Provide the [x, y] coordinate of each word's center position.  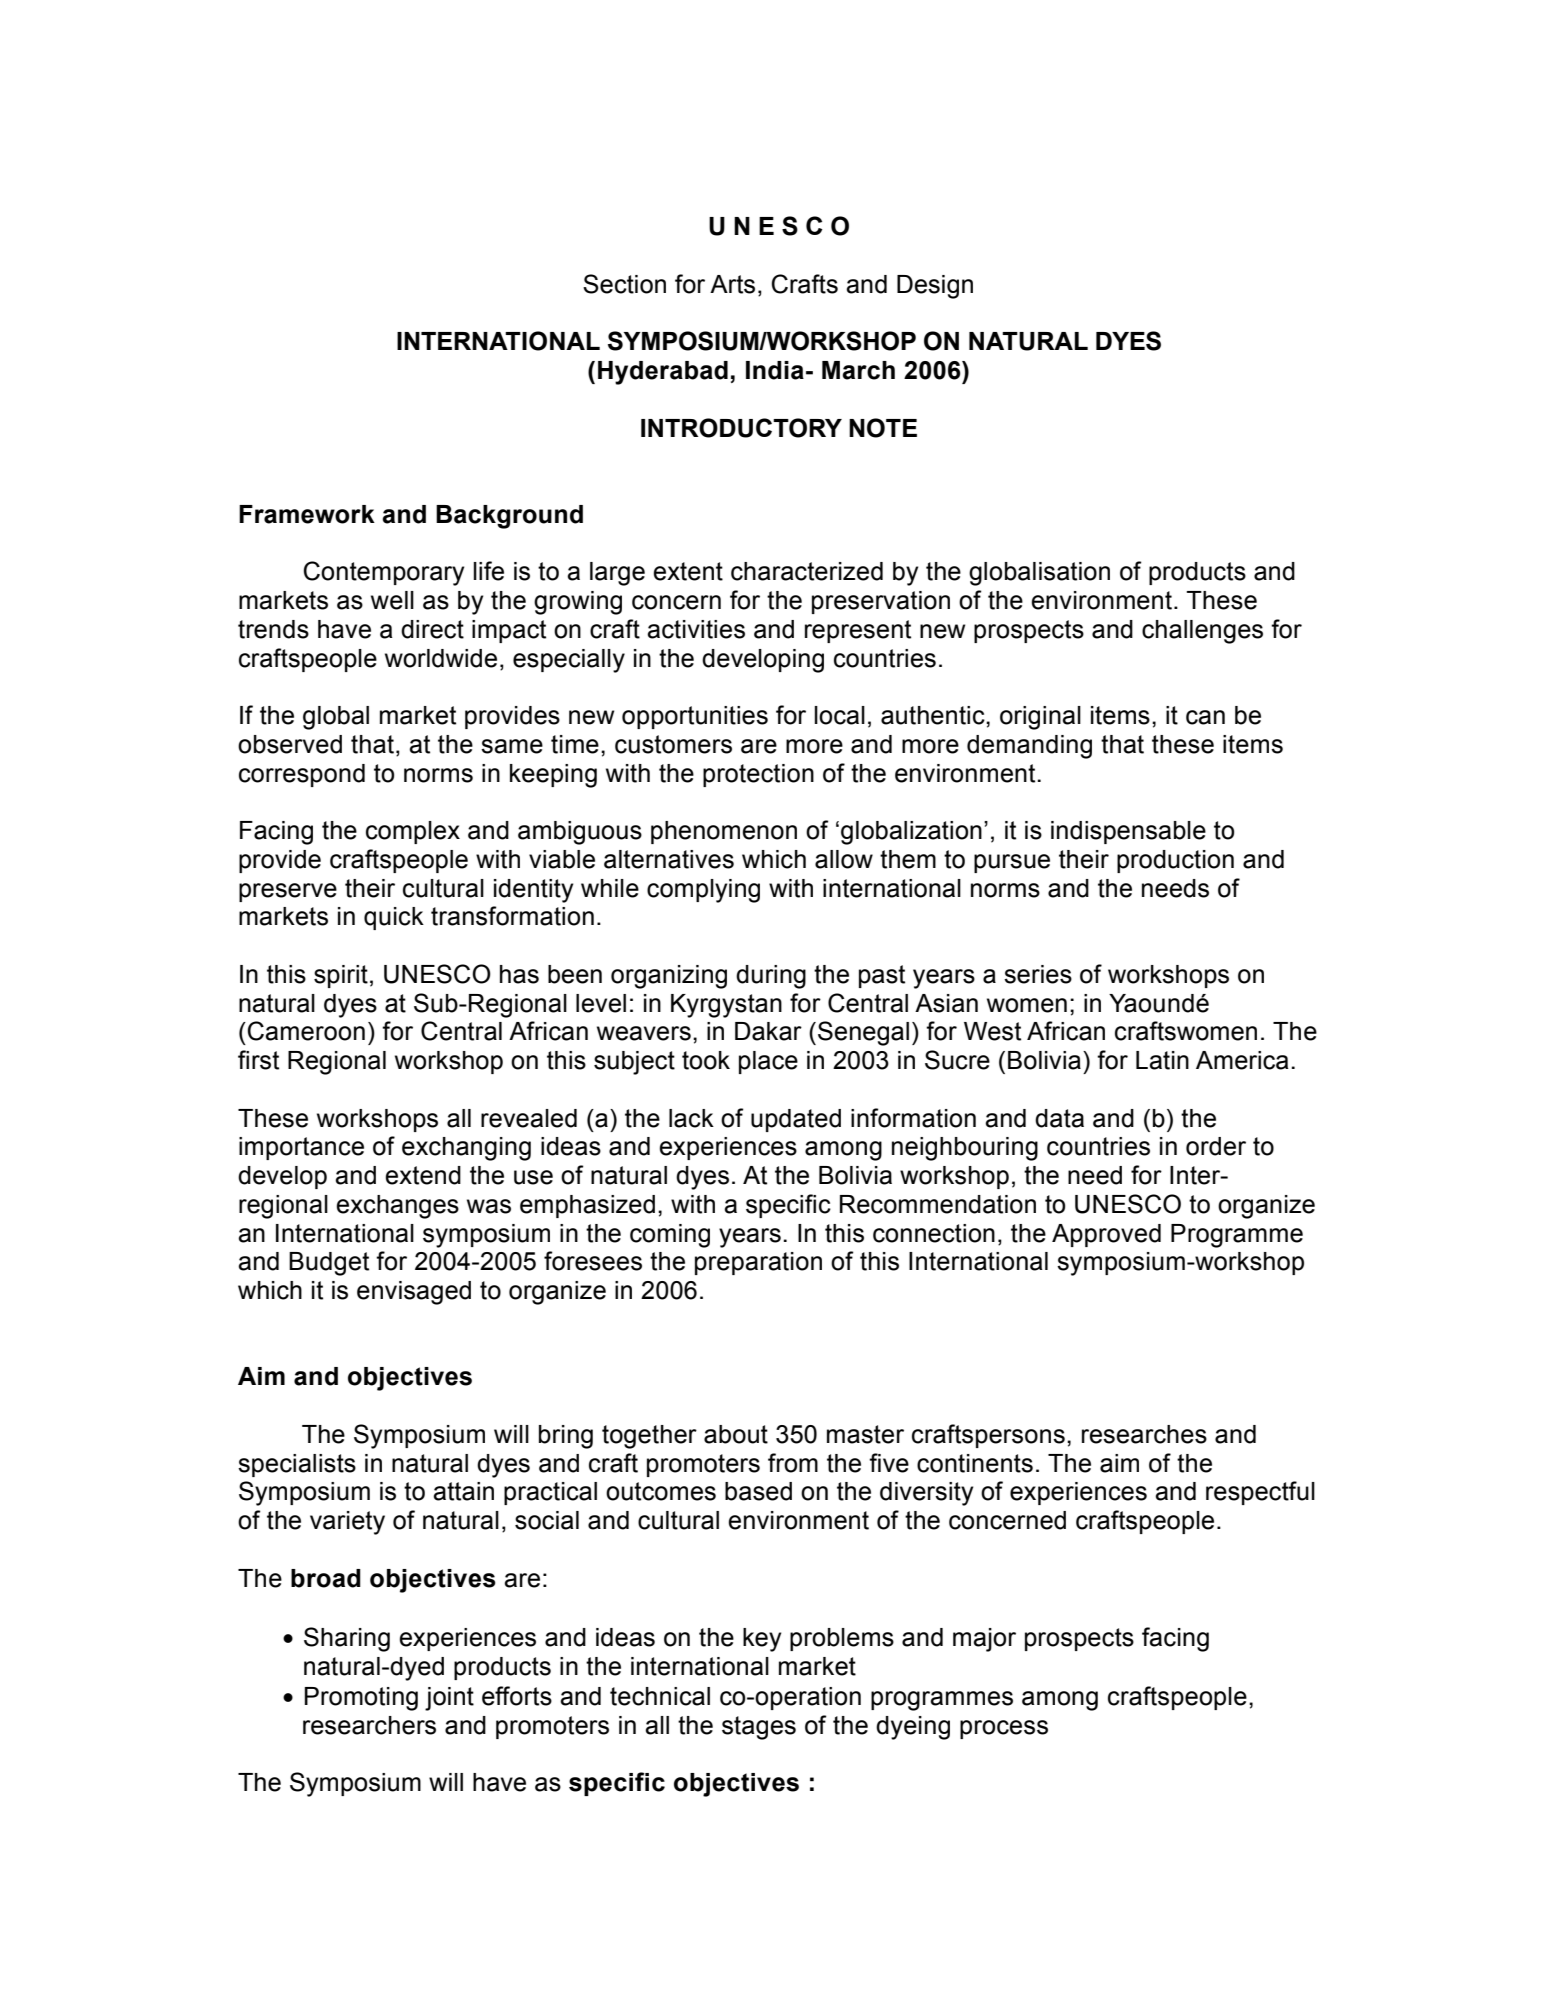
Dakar [768, 1031]
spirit [341, 976]
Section [624, 284]
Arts [732, 284]
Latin [1162, 1060]
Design [935, 287]
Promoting [361, 1699]
